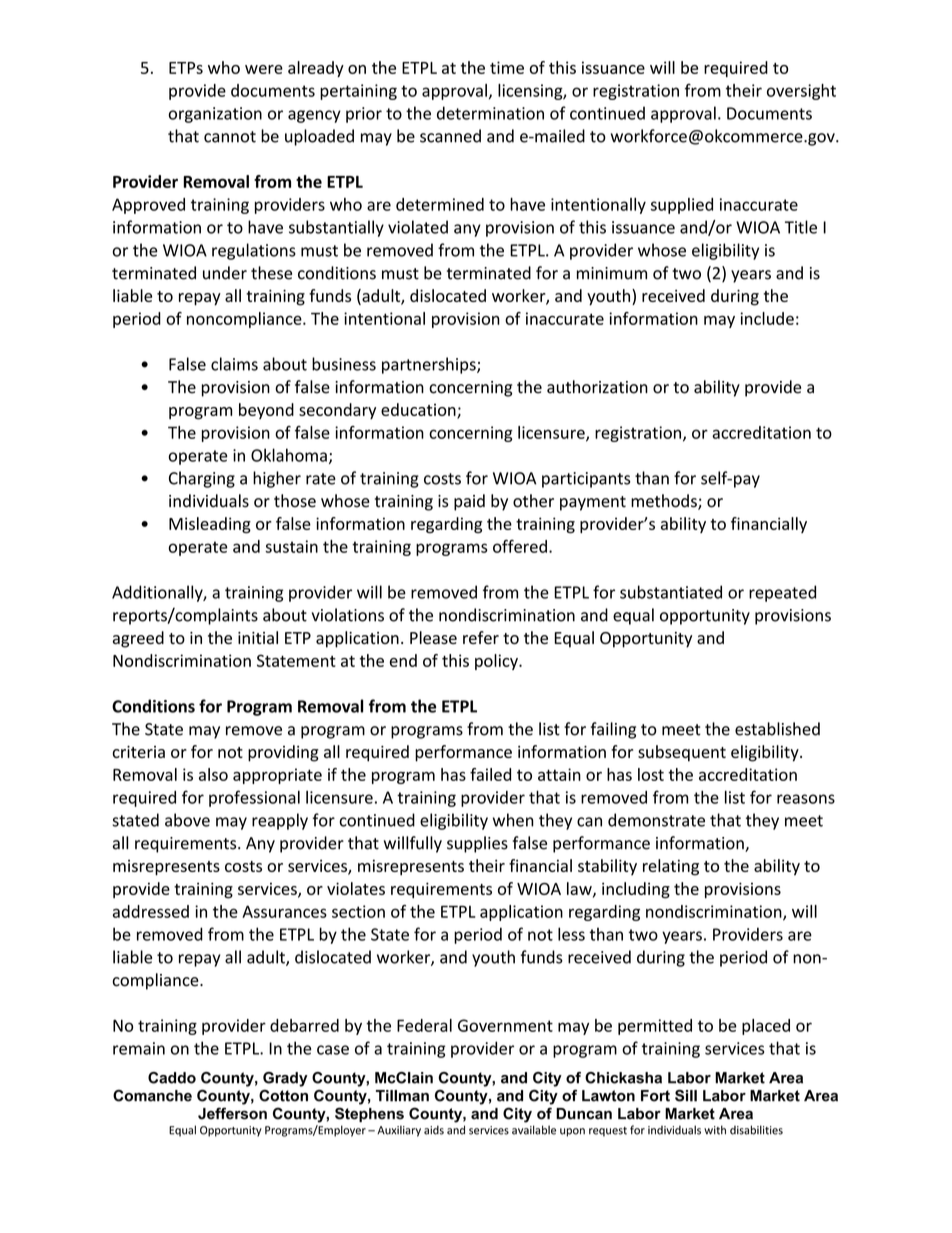  I want to click on oversight, so click(801, 92).
